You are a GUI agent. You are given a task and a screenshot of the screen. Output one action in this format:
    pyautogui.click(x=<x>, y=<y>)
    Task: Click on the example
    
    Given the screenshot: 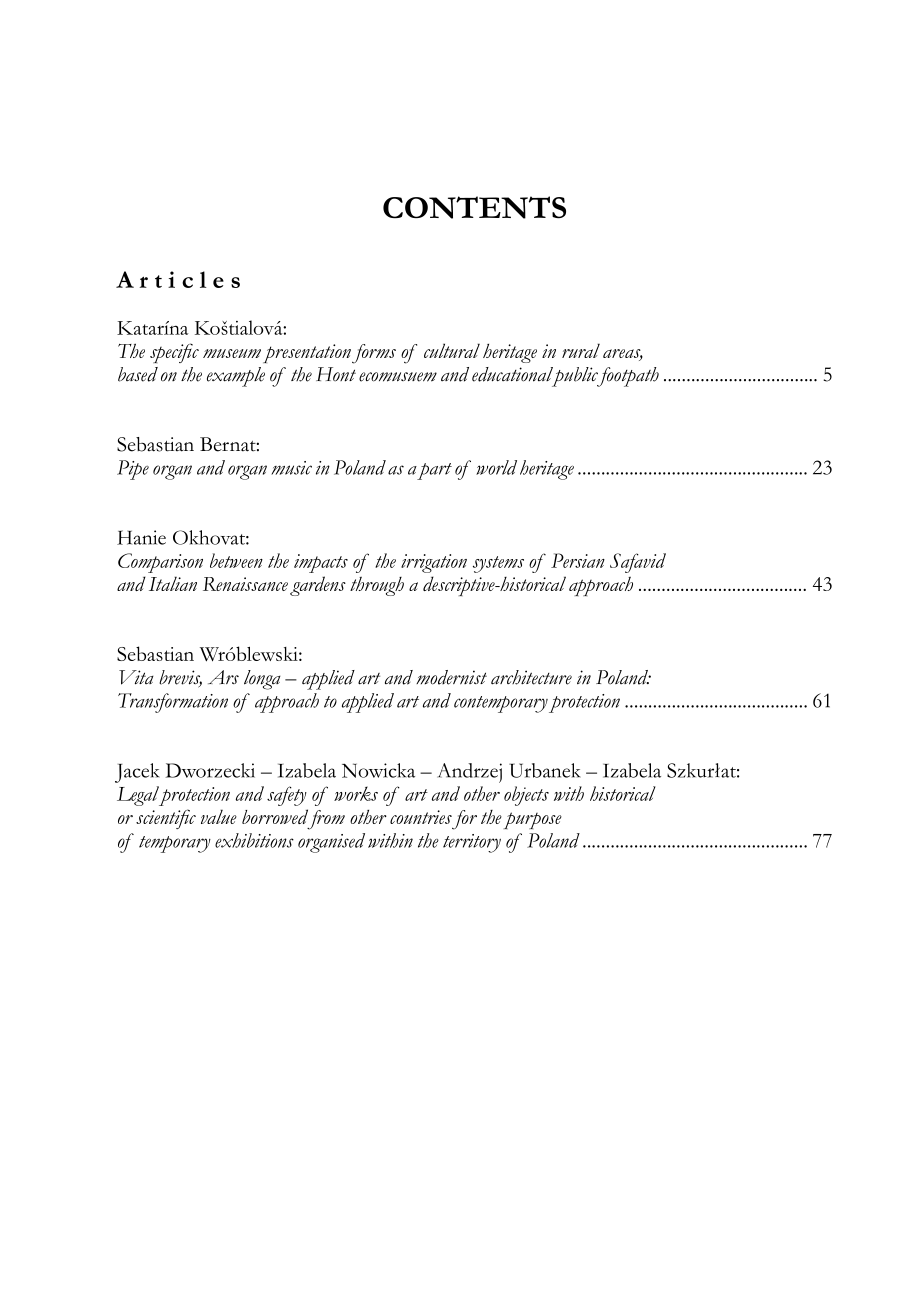 What is the action you would take?
    pyautogui.click(x=236, y=377)
